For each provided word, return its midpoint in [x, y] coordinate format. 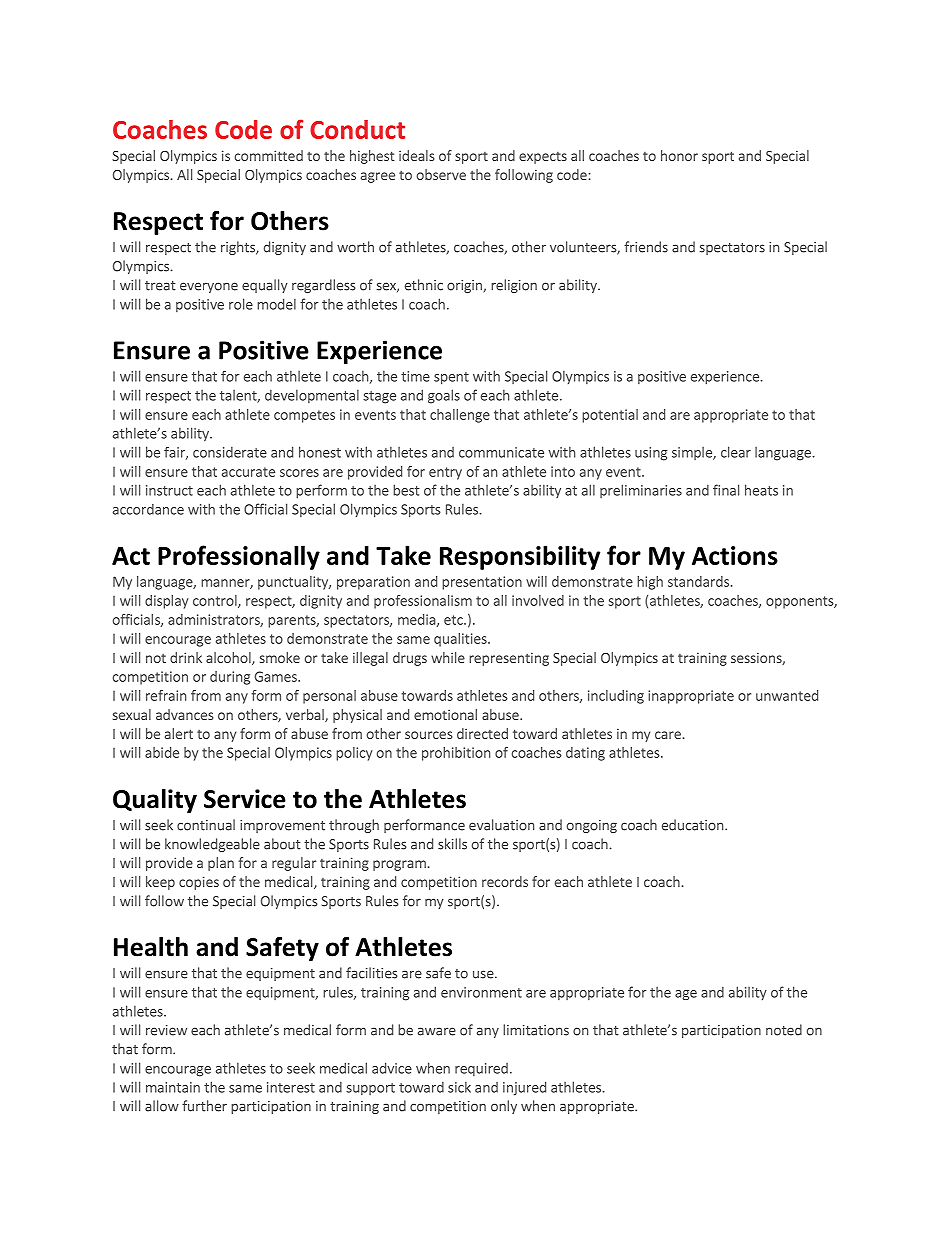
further [204, 1106]
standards [698, 581]
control [216, 601]
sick [459, 1087]
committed [268, 155]
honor [679, 155]
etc [454, 620]
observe [441, 174]
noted [784, 1030]
